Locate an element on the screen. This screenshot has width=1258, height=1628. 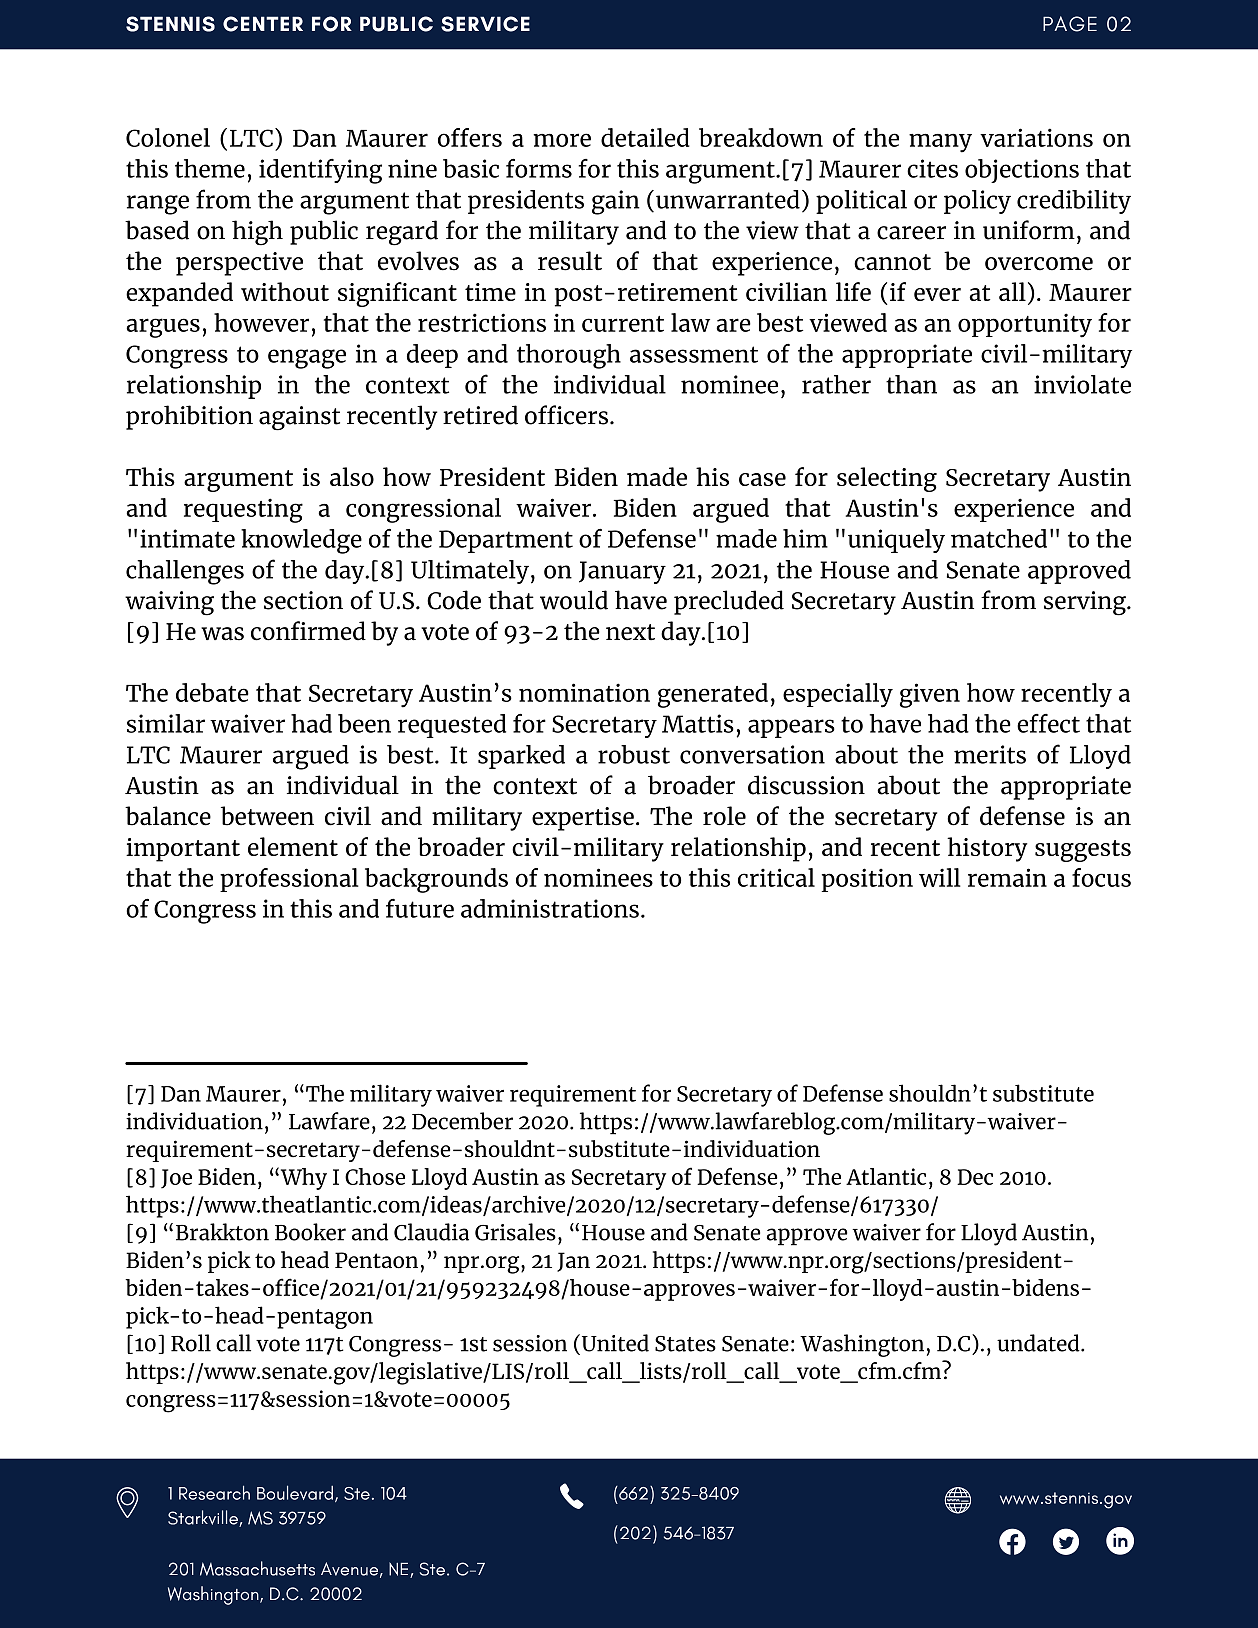
between is located at coordinates (267, 816).
